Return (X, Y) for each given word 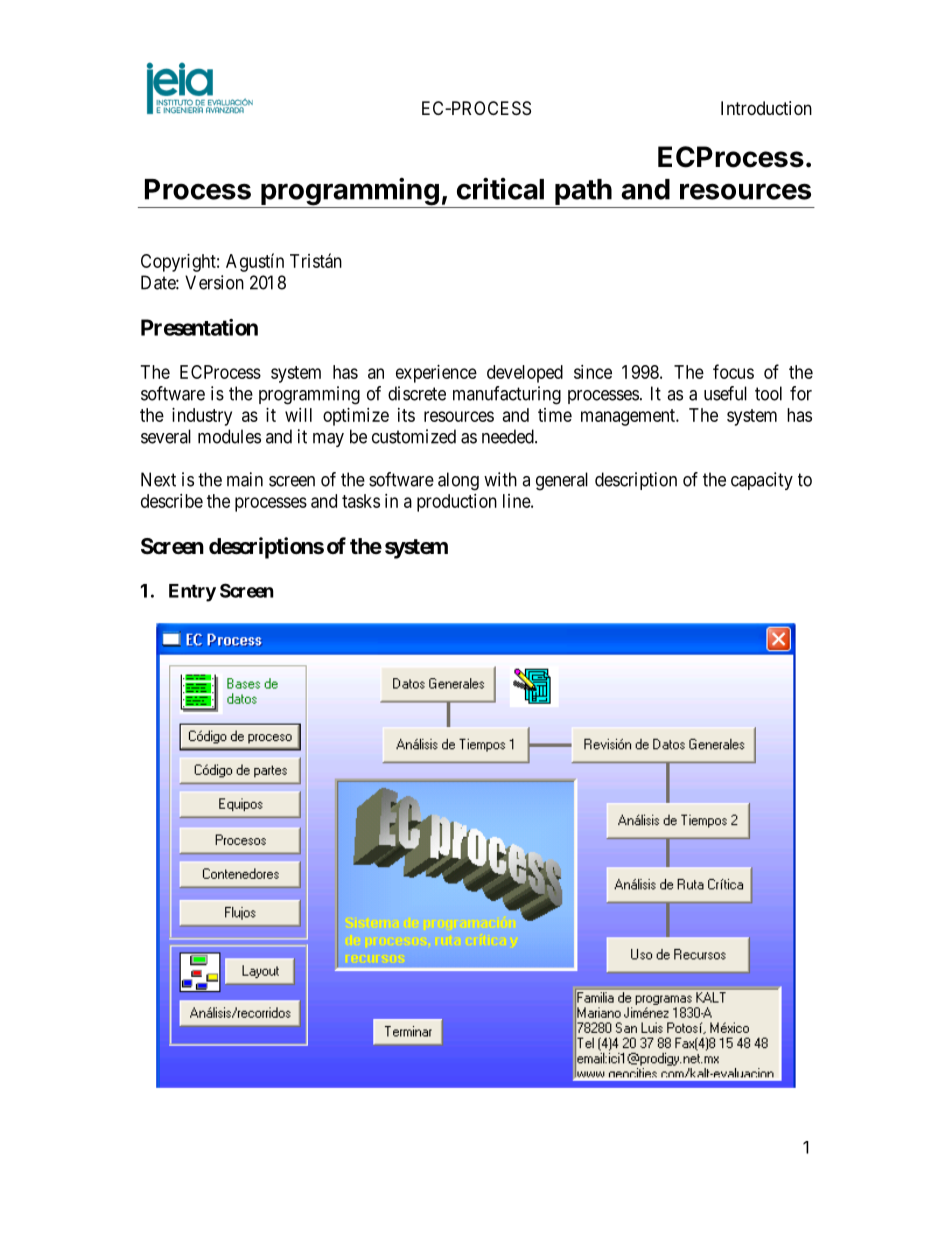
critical (500, 189)
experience (436, 374)
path (583, 192)
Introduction (766, 108)
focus (733, 371)
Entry (192, 593)
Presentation (199, 327)
